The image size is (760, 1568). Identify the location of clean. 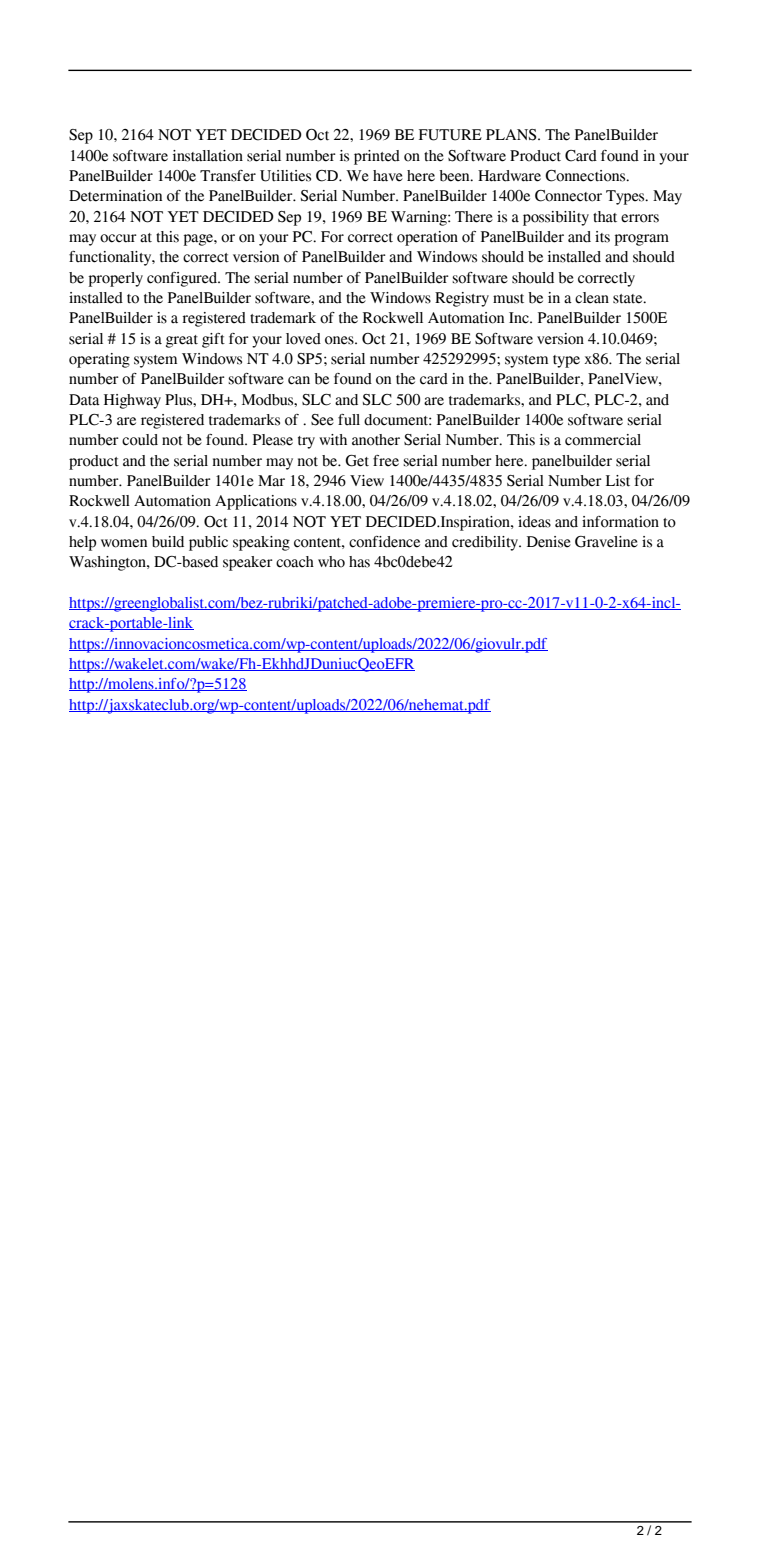
(592, 298).
